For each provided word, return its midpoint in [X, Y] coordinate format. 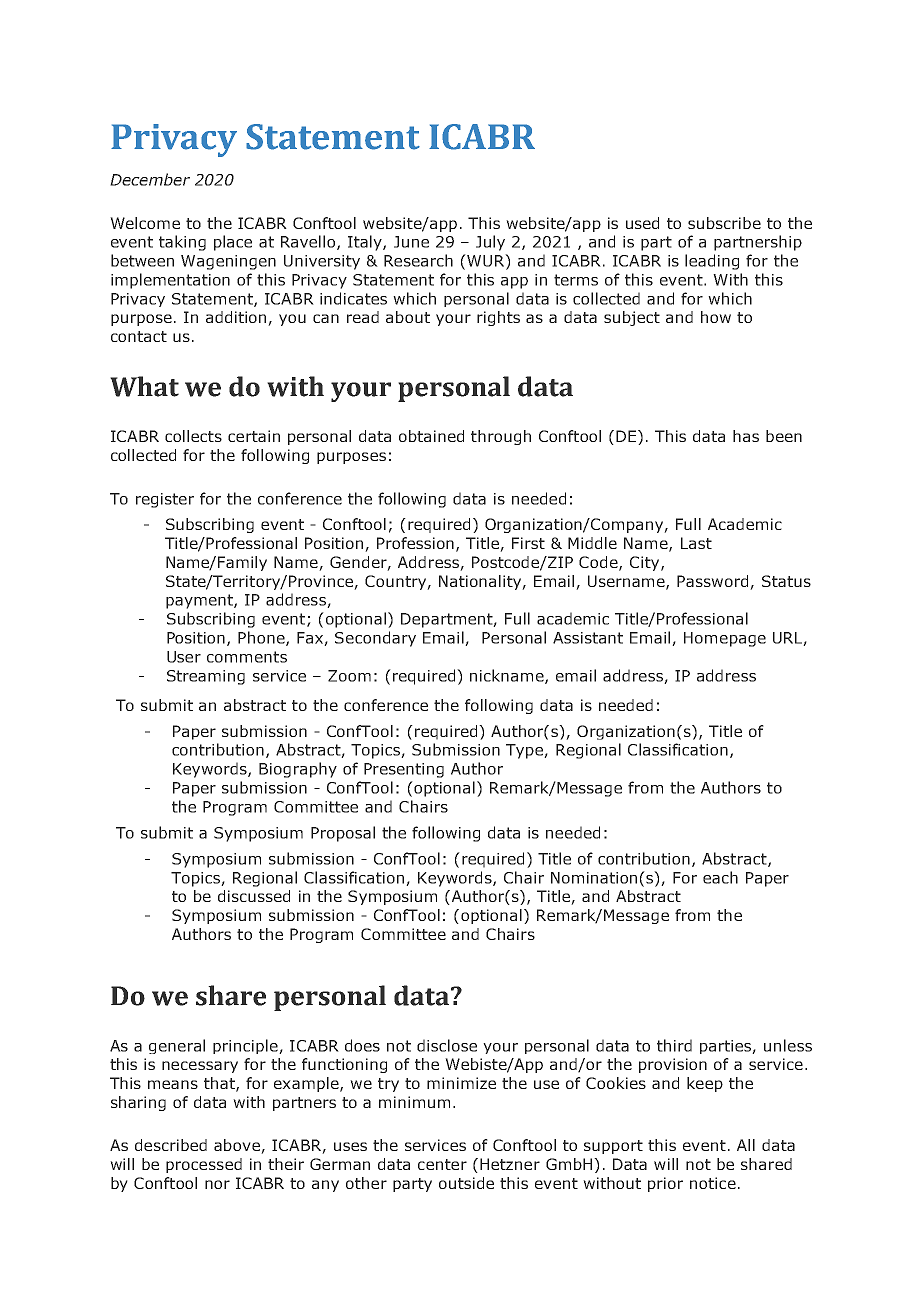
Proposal [343, 834]
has [746, 436]
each [720, 877]
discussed [254, 896]
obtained [431, 436]
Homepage [725, 639]
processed [204, 1165]
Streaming [206, 677]
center [442, 1164]
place [233, 243]
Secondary [375, 639]
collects [193, 436]
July [490, 243]
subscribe [724, 223]
